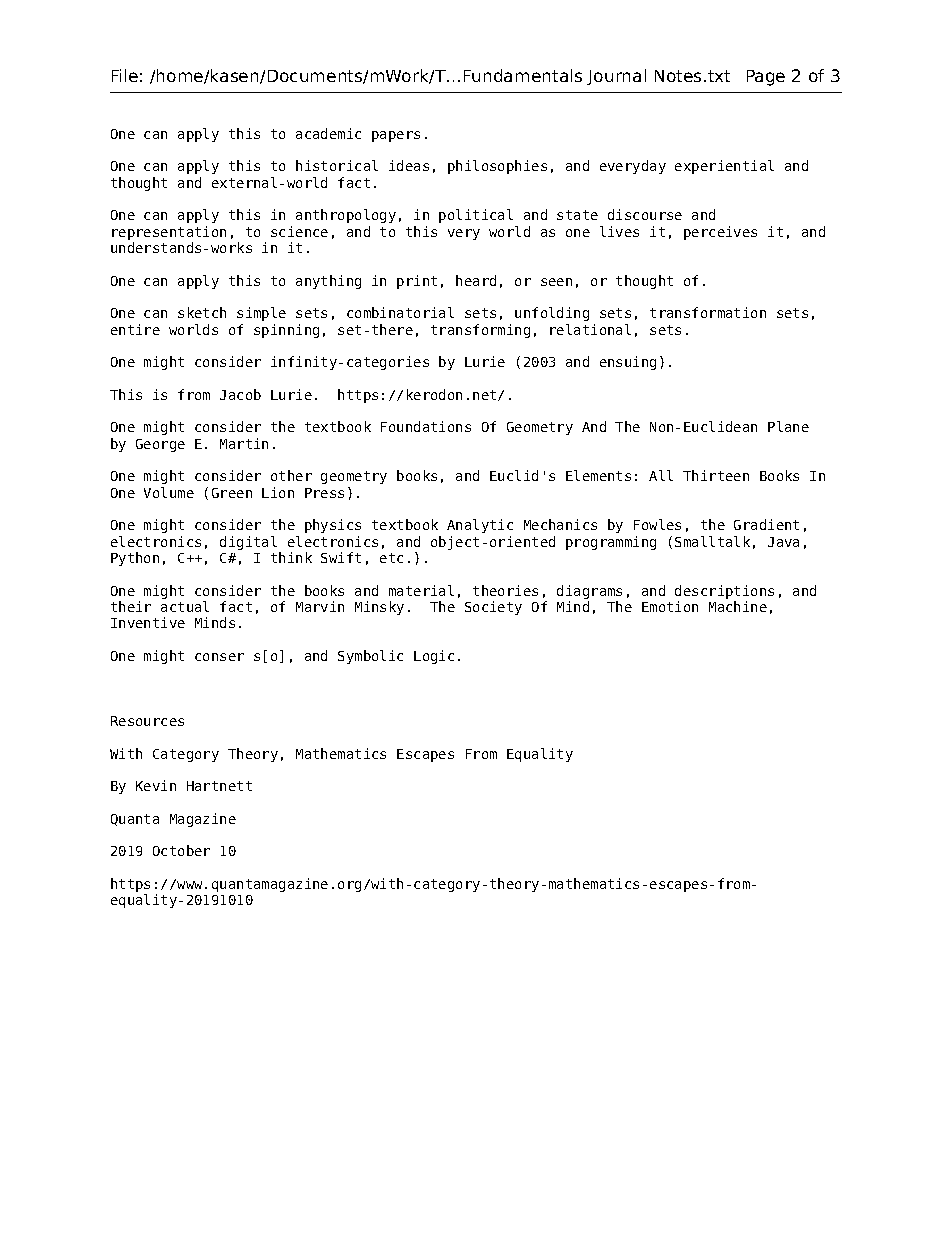  Describe the element at coordinates (766, 78) in the screenshot. I see `Page` at that location.
